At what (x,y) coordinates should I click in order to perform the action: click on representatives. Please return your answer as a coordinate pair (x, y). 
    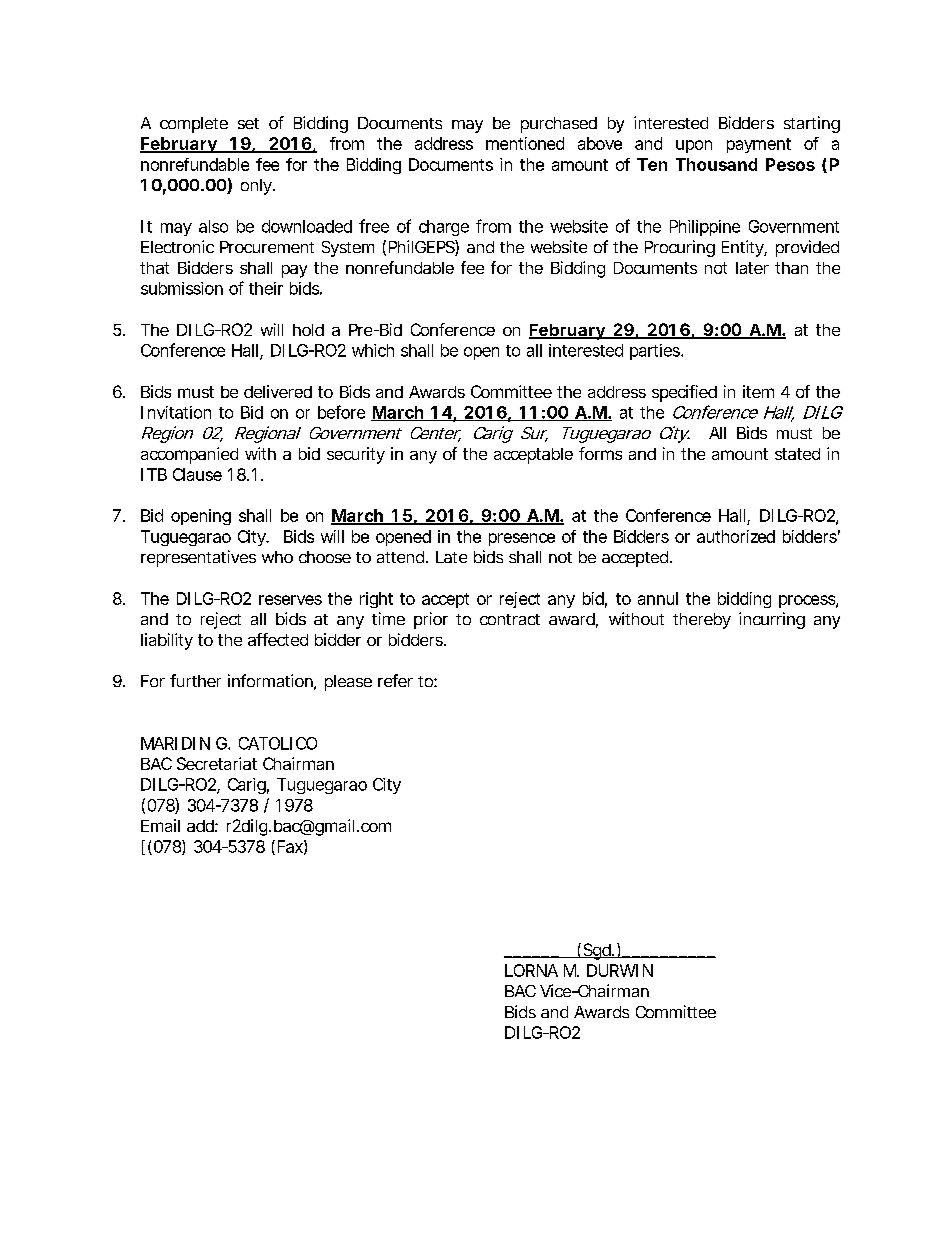
    Looking at the image, I should click on (198, 558).
